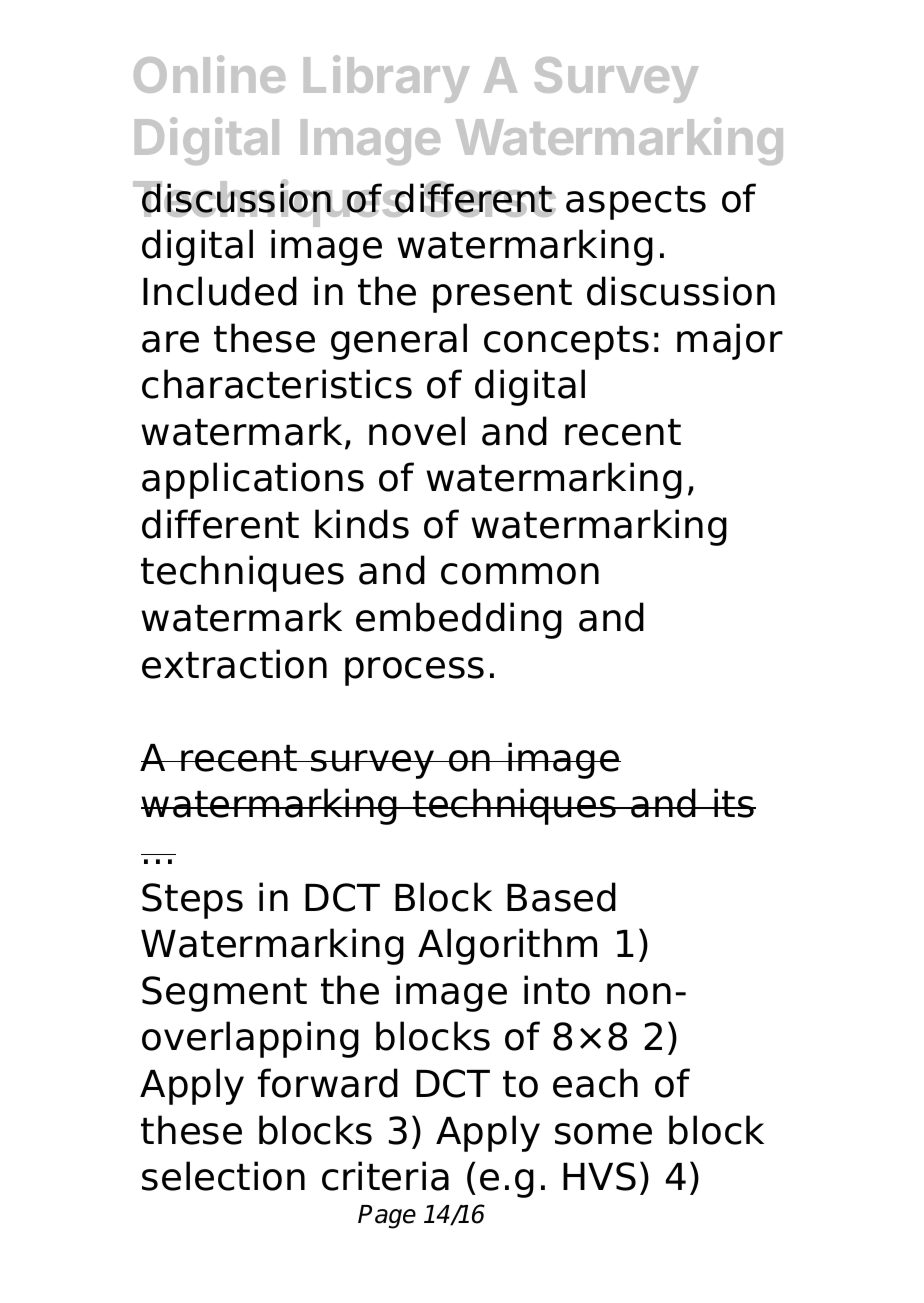 This screenshot has width=924, height=1303. Describe the element at coordinates (636, 203) in the screenshot. I see `aspects` at that location.
